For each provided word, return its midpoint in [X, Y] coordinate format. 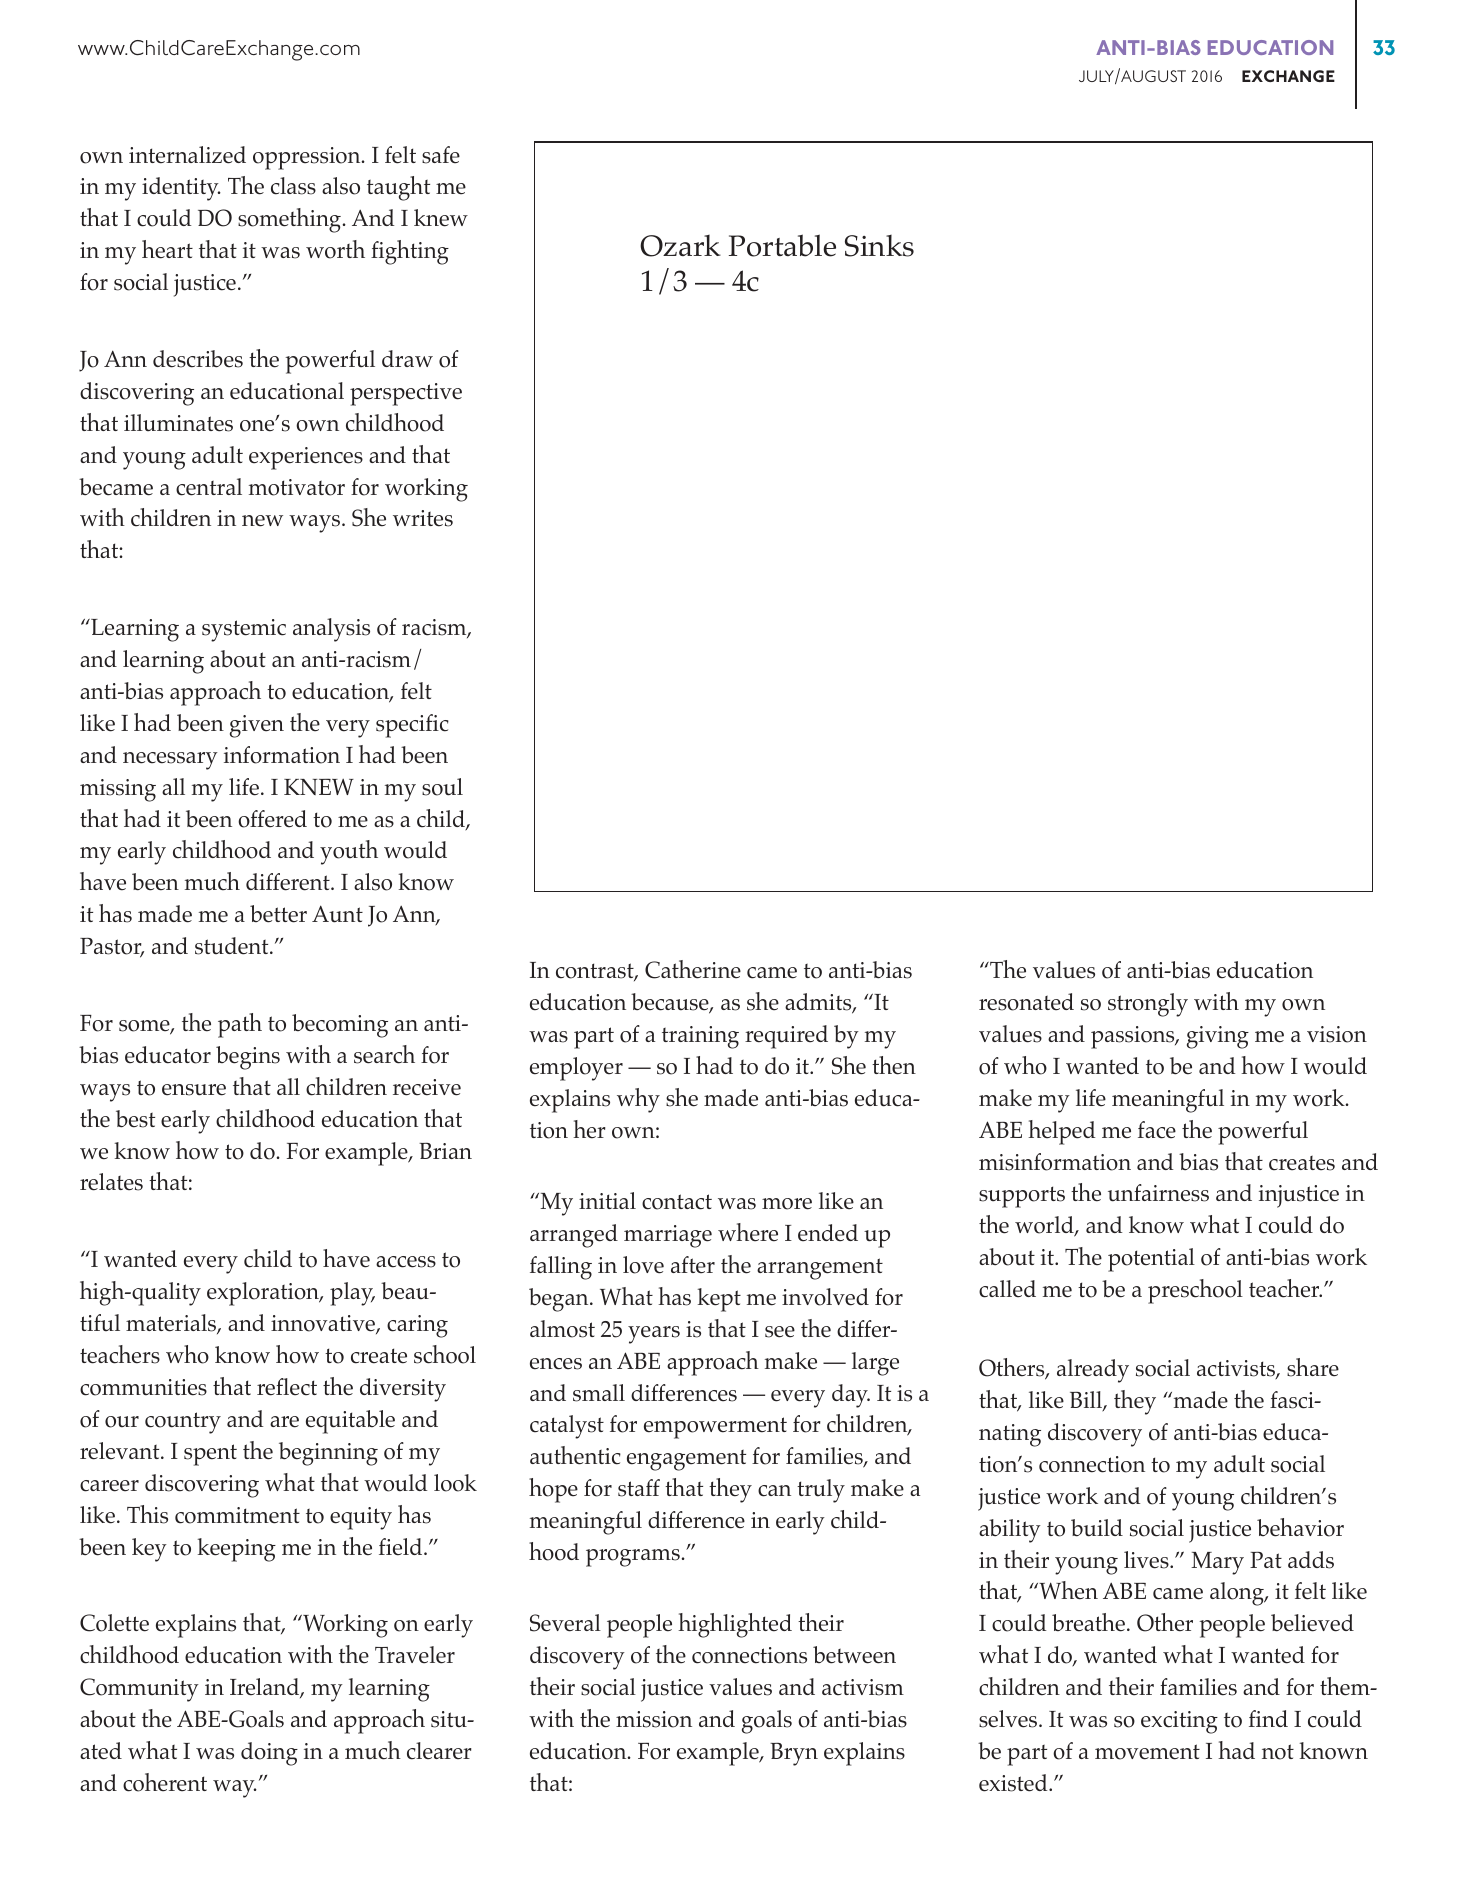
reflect [287, 1387]
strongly [1148, 1005]
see [780, 1332]
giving [1218, 1037]
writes [423, 518]
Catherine [693, 969]
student [233, 946]
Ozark [680, 246]
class [293, 186]
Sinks [879, 246]
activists [1237, 1369]
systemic [244, 630]
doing [269, 1754]
